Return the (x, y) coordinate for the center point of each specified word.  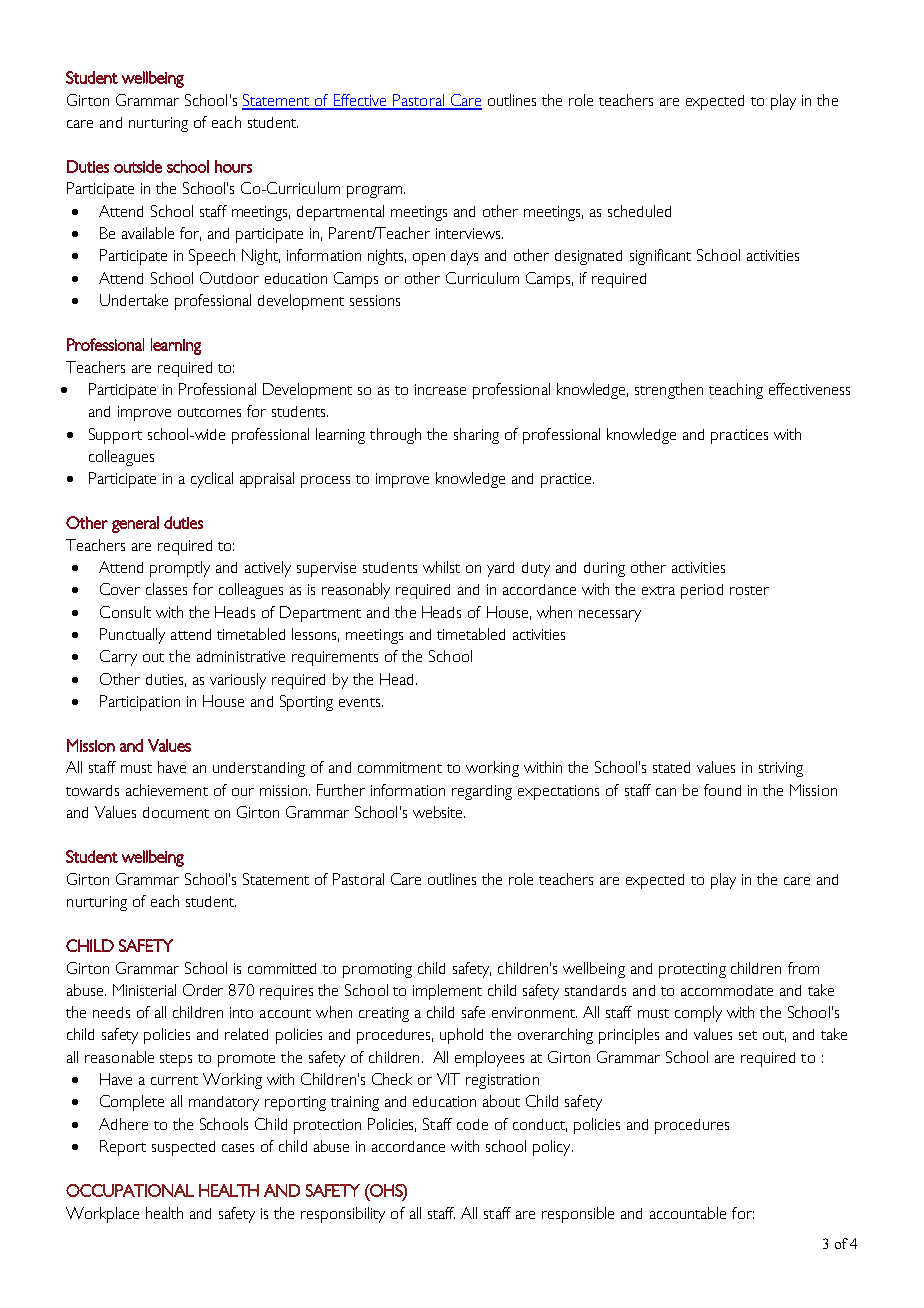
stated (671, 767)
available (148, 233)
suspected (183, 1148)
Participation (140, 703)
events (361, 702)
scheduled (639, 211)
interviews (469, 233)
